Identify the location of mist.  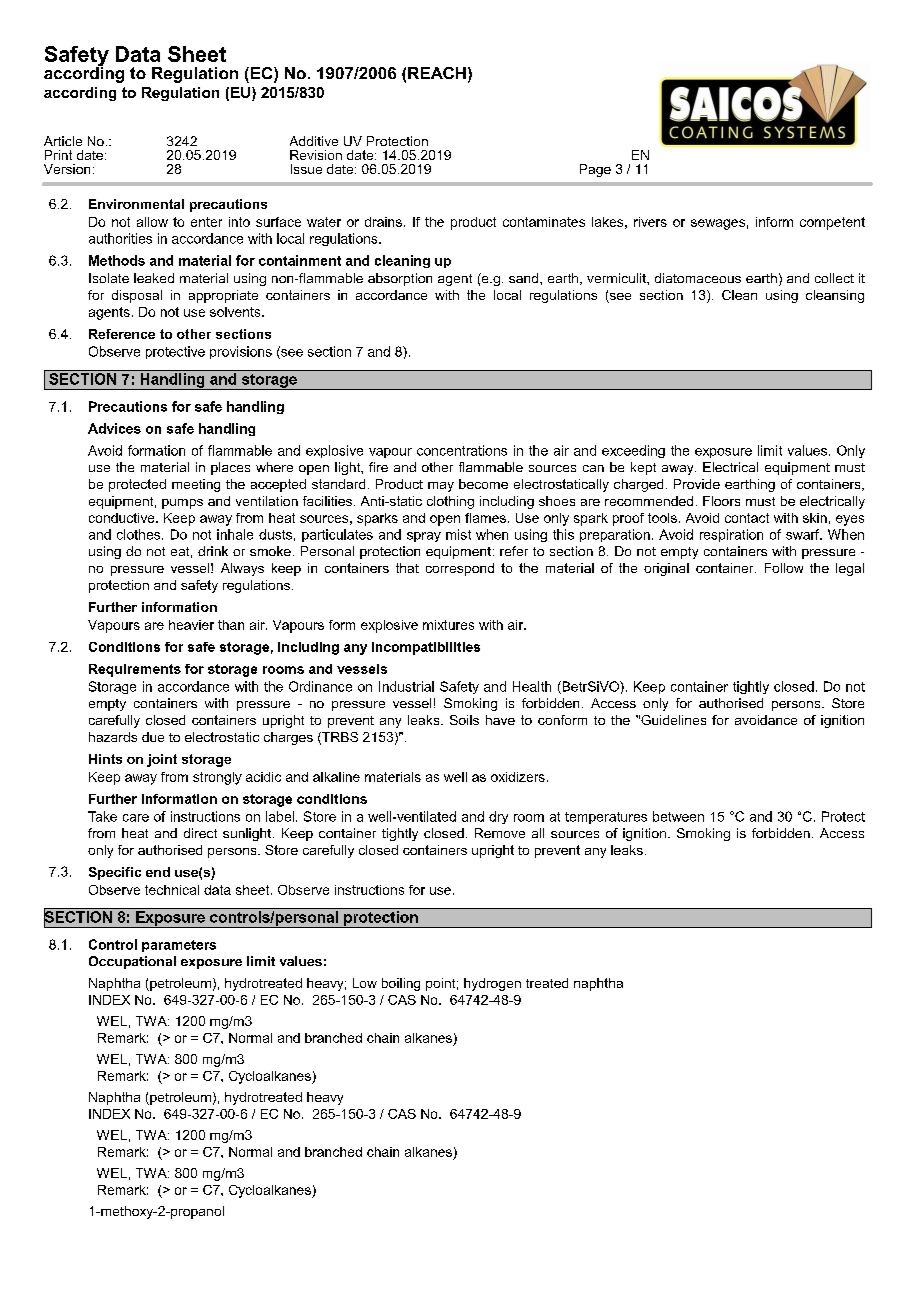
(458, 534).
